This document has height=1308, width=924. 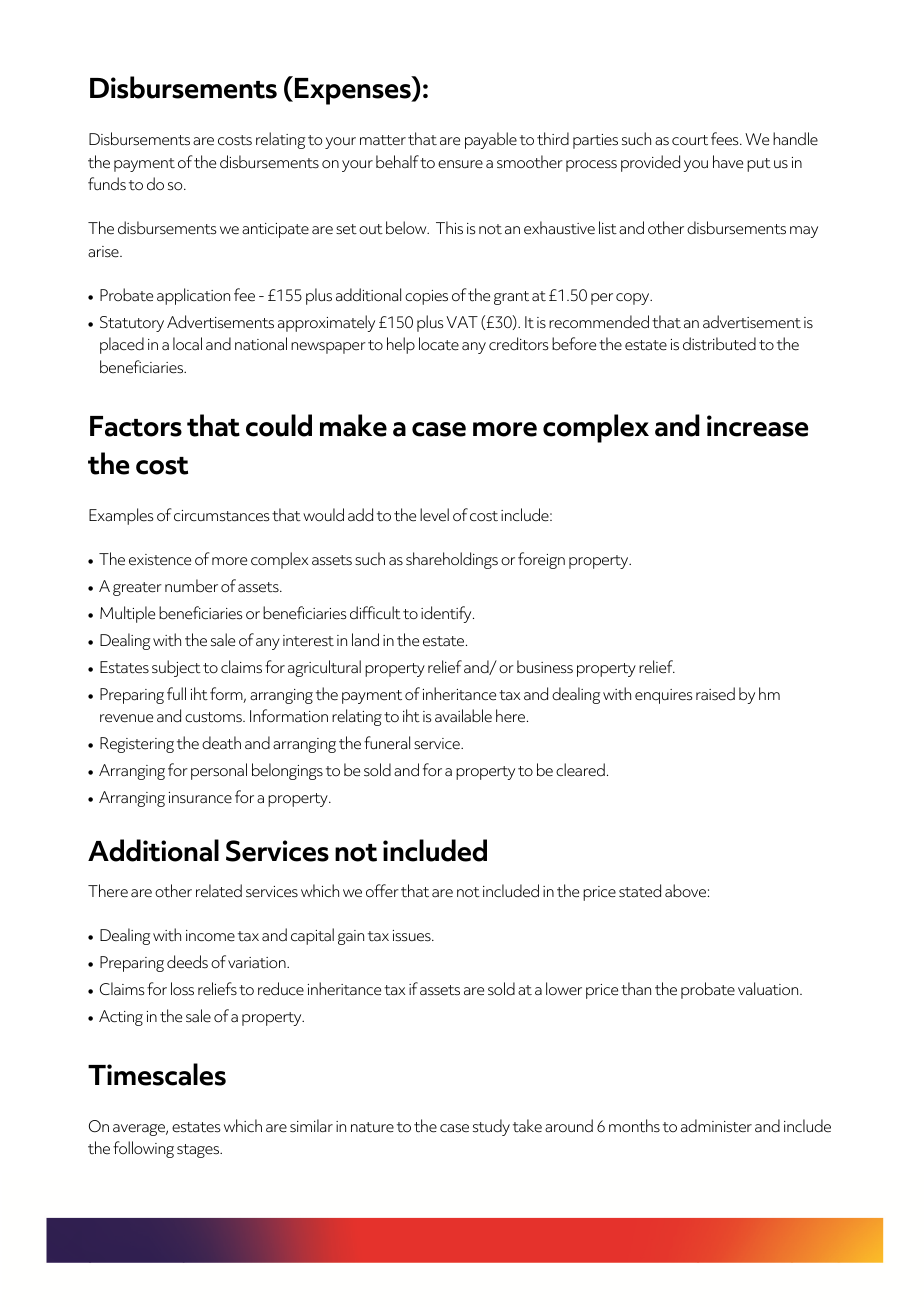 What do you see at coordinates (387, 743) in the document?
I see `funeral` at bounding box center [387, 743].
